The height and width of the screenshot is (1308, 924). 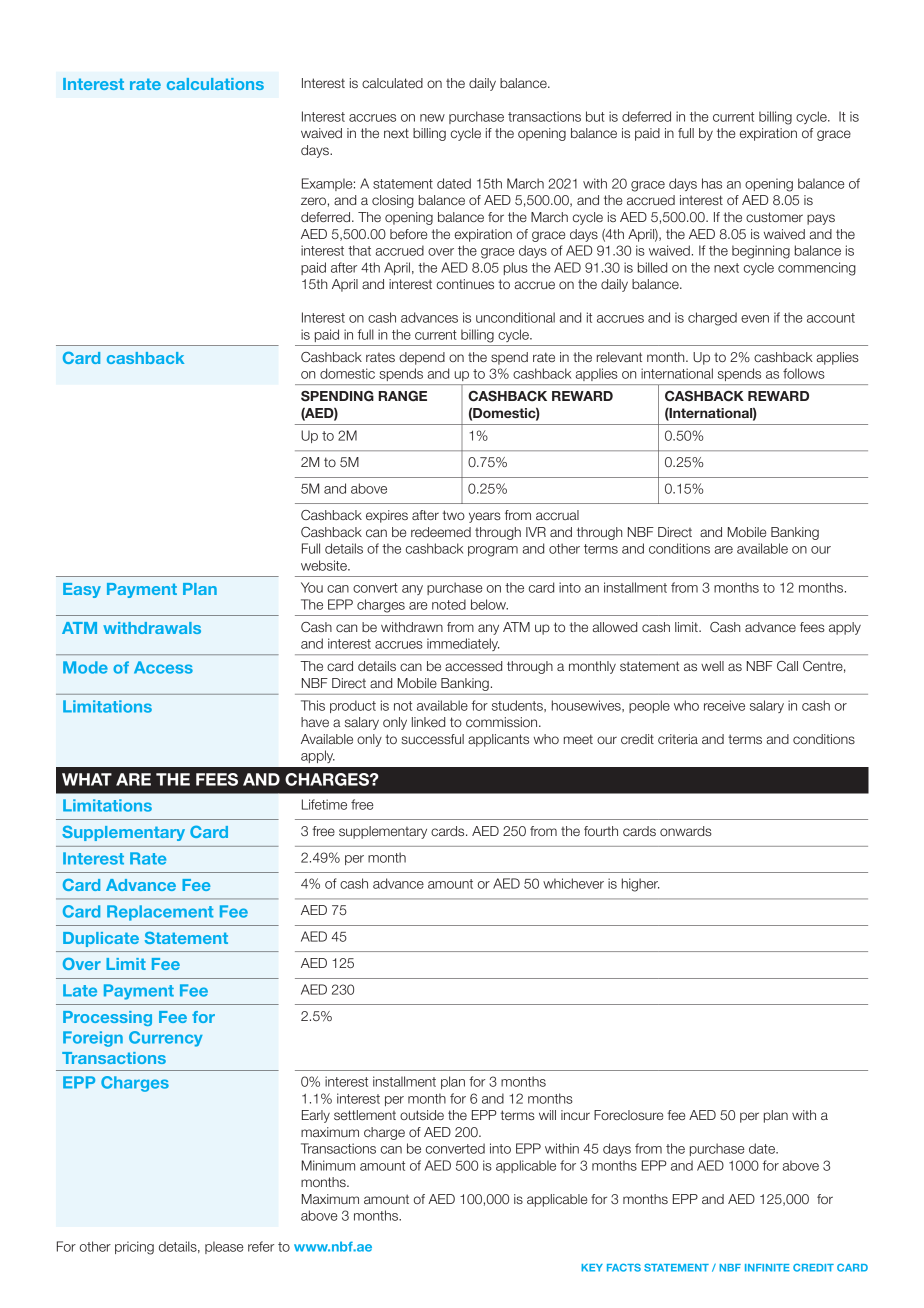 What do you see at coordinates (134, 1248) in the screenshot?
I see `pricing` at bounding box center [134, 1248].
